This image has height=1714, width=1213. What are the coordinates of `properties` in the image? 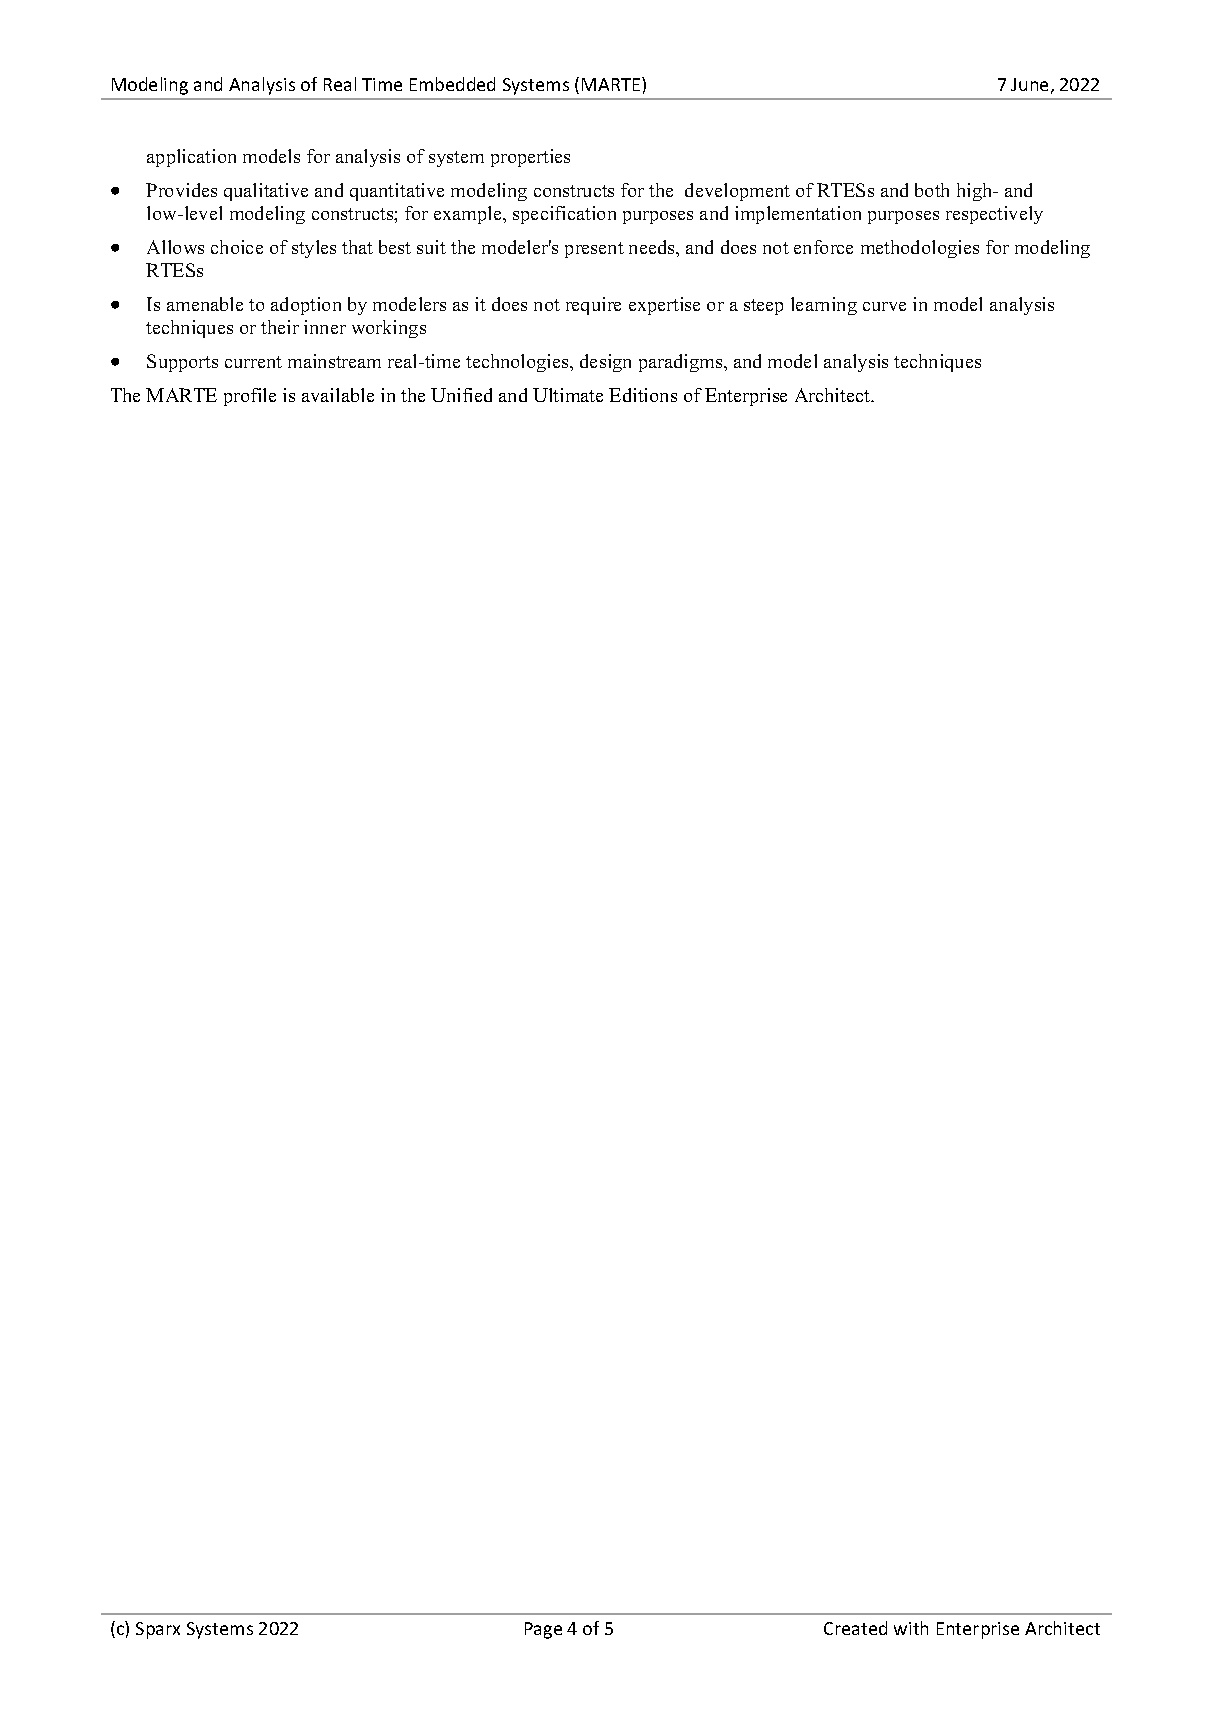 It's located at (530, 158).
